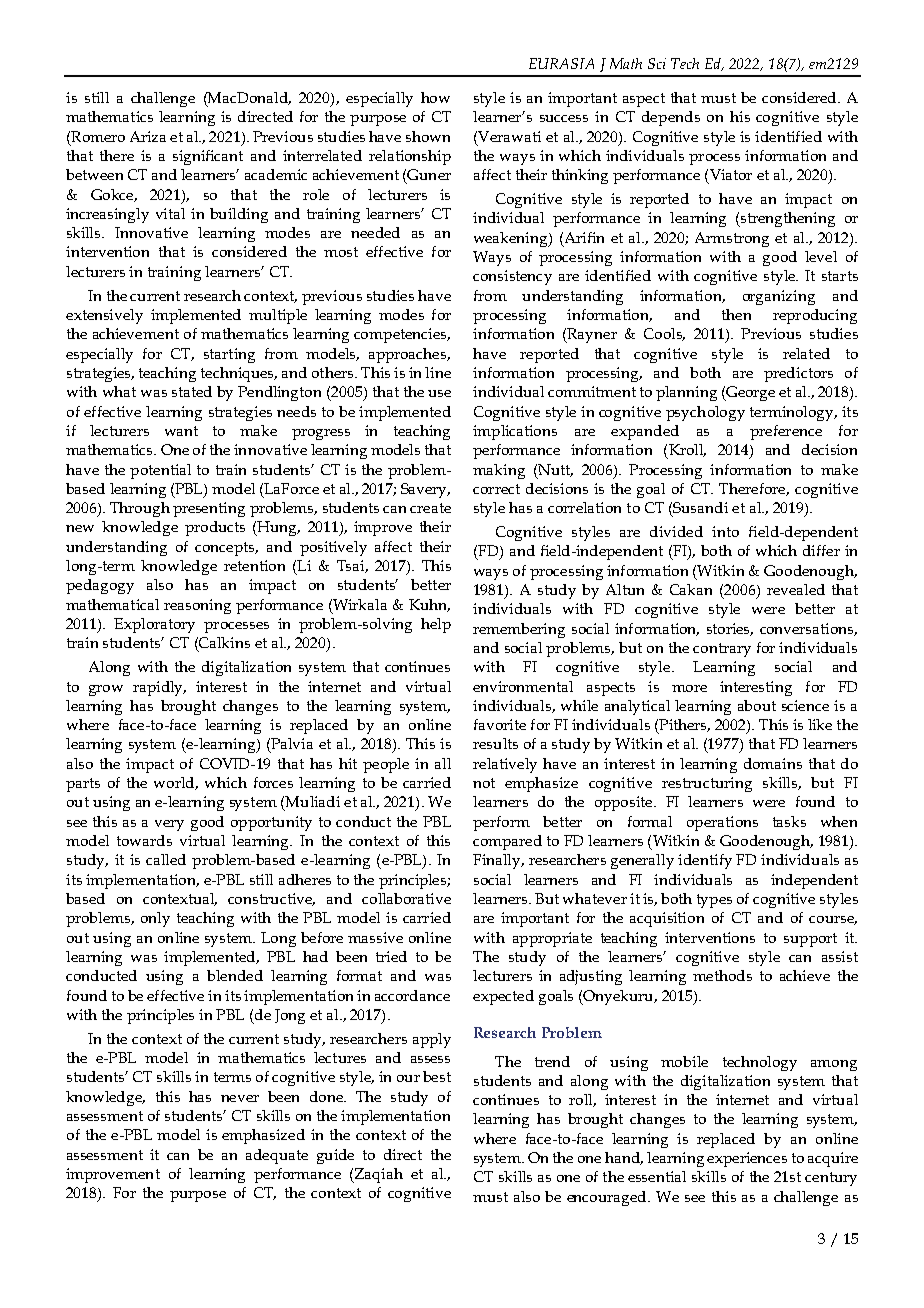  I want to click on potential, so click(160, 471).
